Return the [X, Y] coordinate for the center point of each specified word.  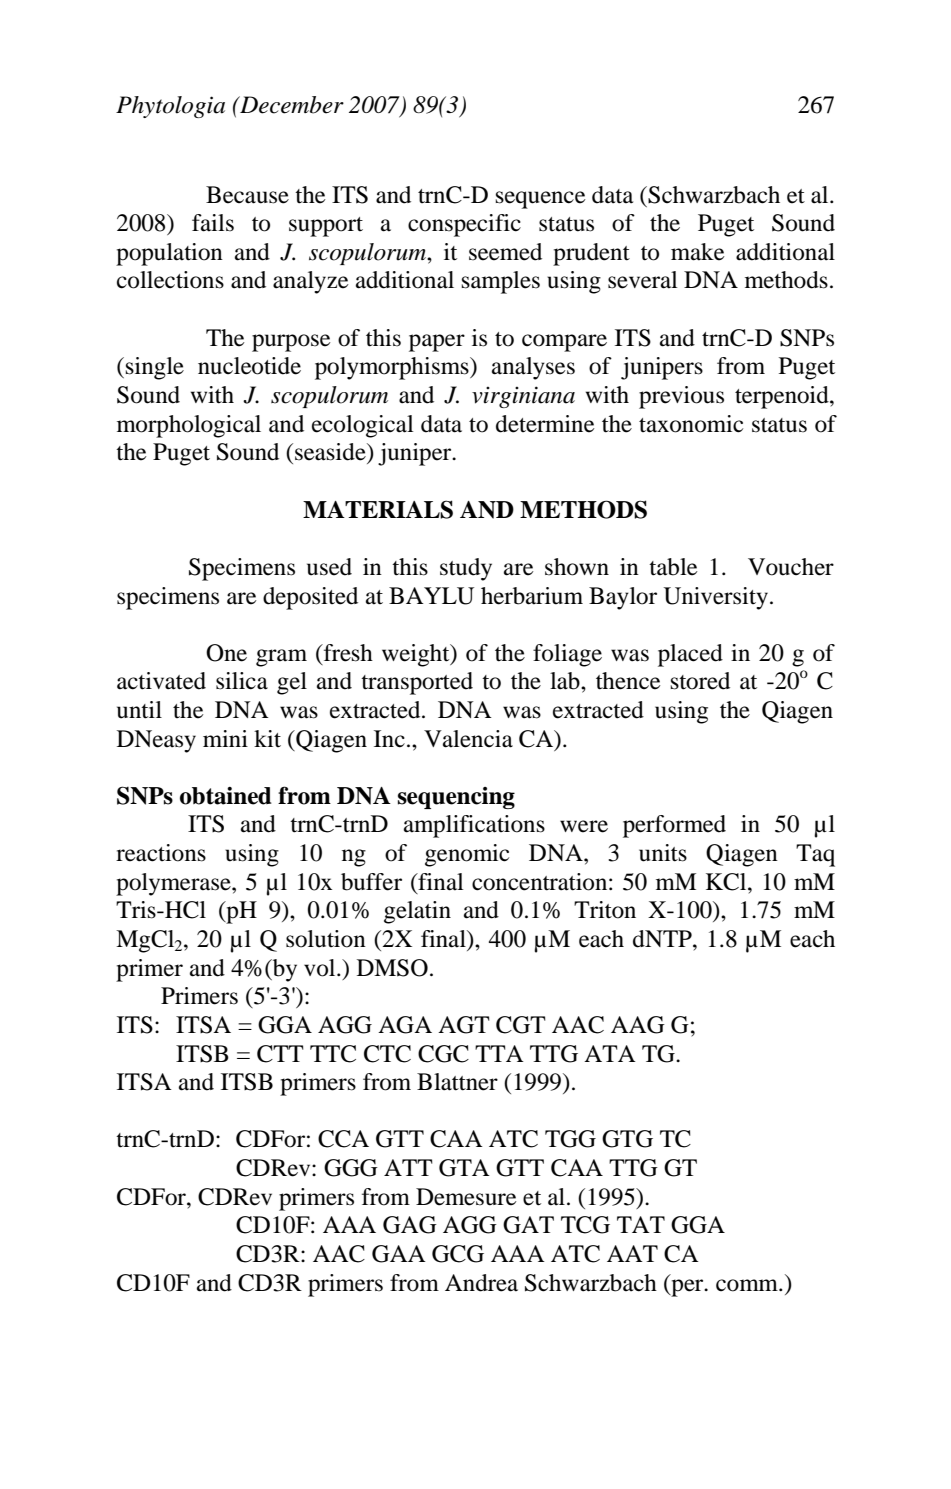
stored [700, 681]
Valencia [468, 739]
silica [242, 681]
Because [247, 195]
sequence [540, 200]
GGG [351, 1168]
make [697, 252]
